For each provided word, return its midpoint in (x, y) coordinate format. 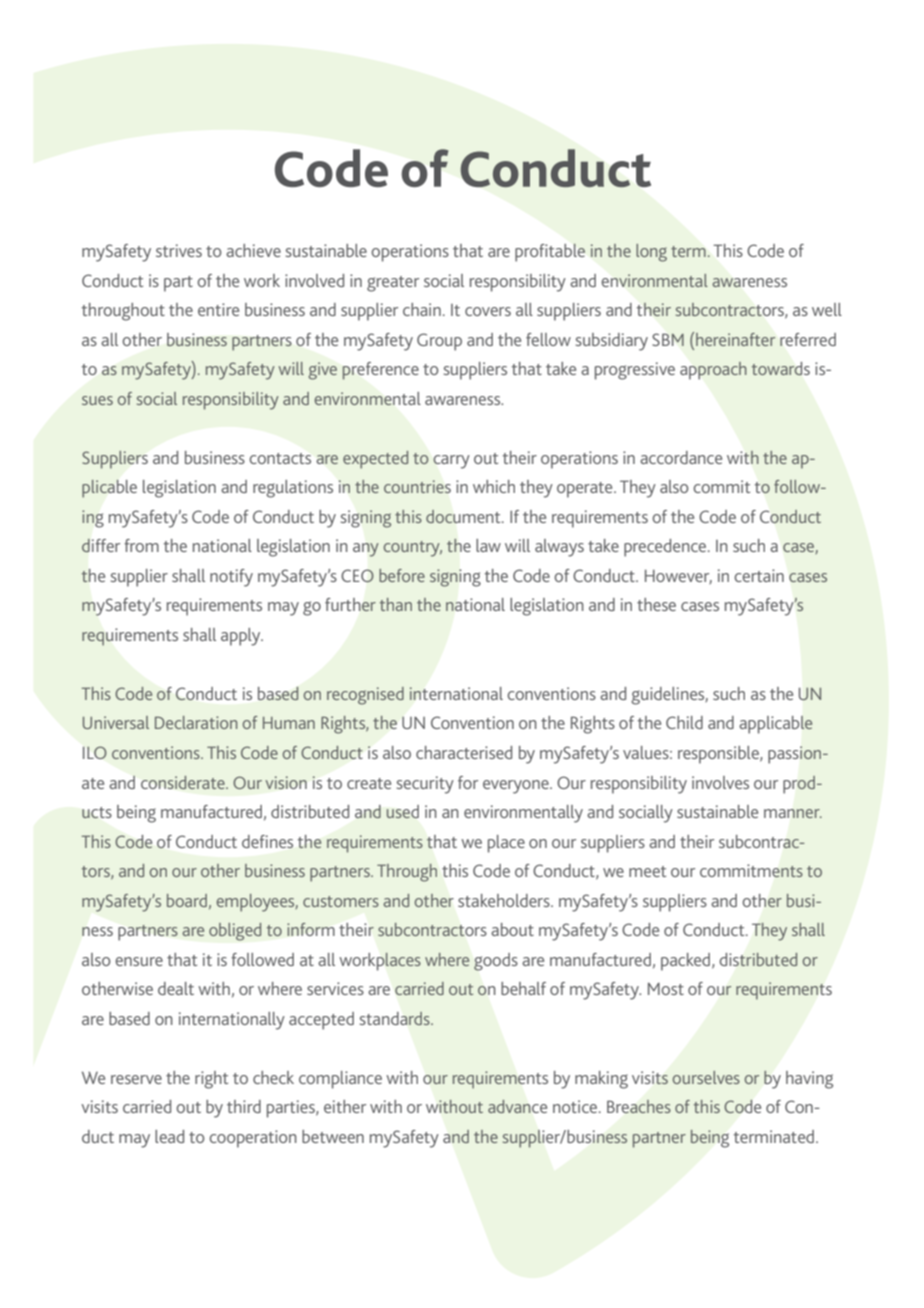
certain (759, 575)
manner (793, 813)
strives (179, 250)
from (141, 545)
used (402, 811)
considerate (184, 782)
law (488, 545)
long (651, 253)
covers (488, 311)
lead (169, 1136)
